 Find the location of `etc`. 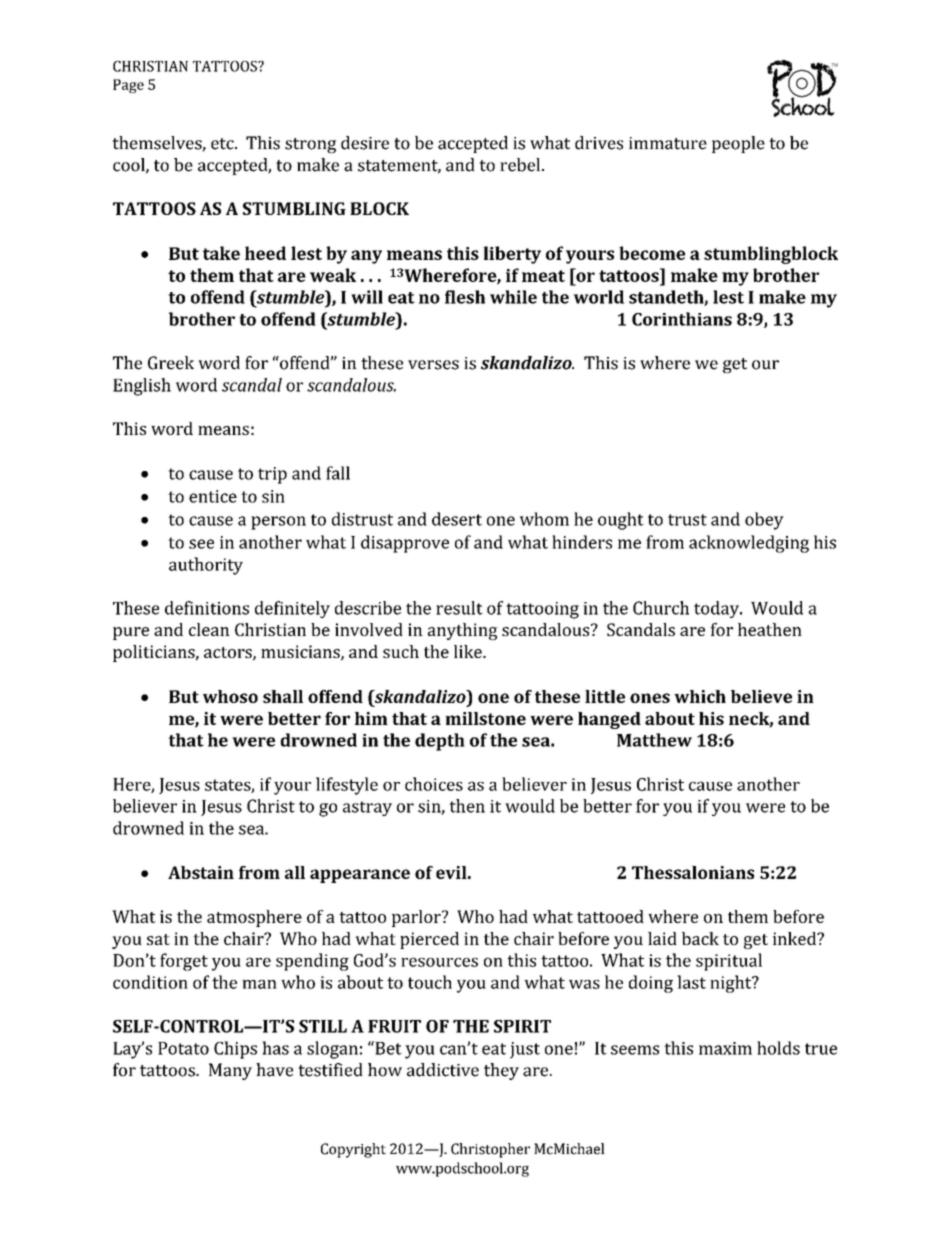

etc is located at coordinates (223, 144).
